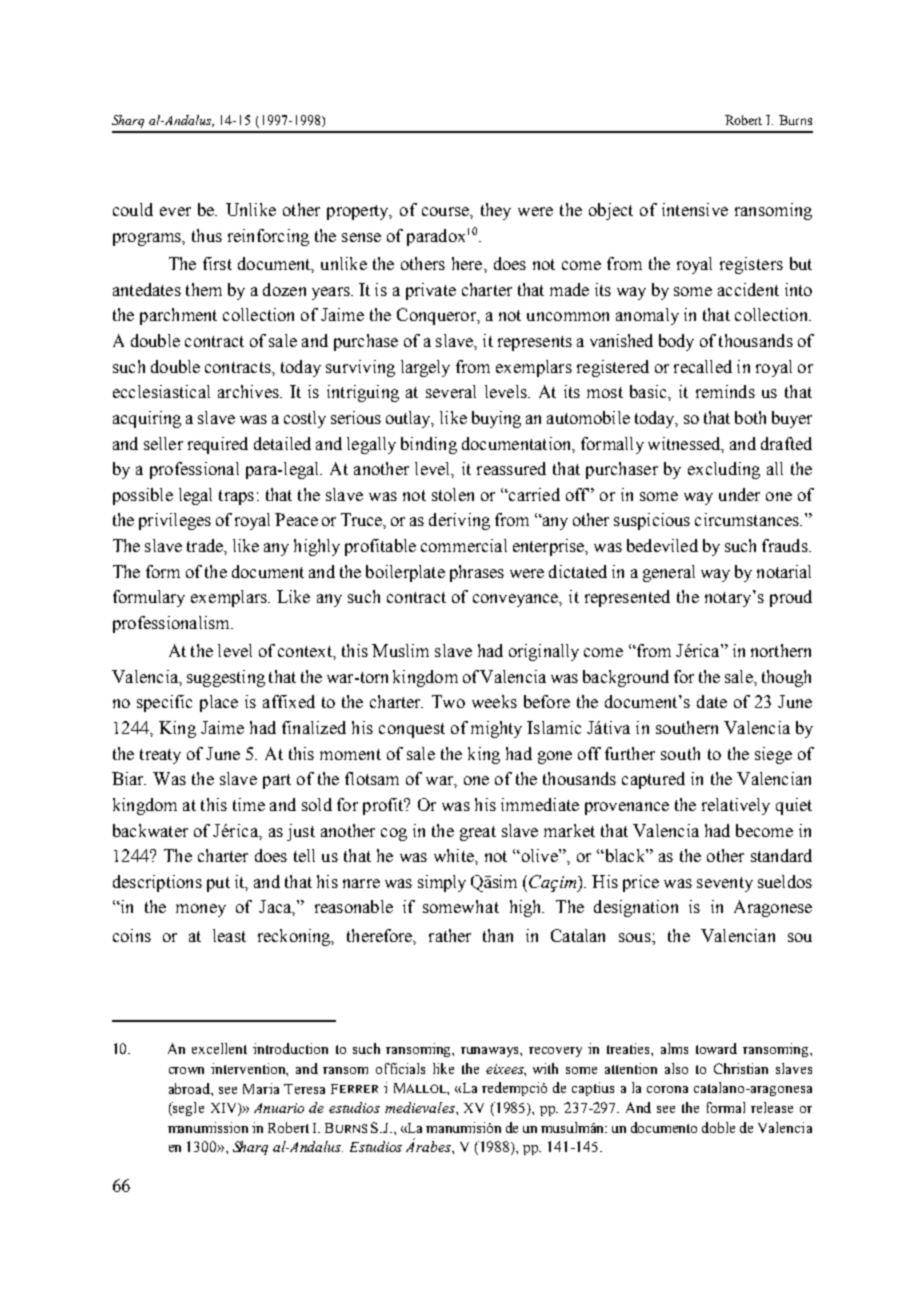  Describe the element at coordinates (736, 806) in the image. I see `relatively` at that location.
